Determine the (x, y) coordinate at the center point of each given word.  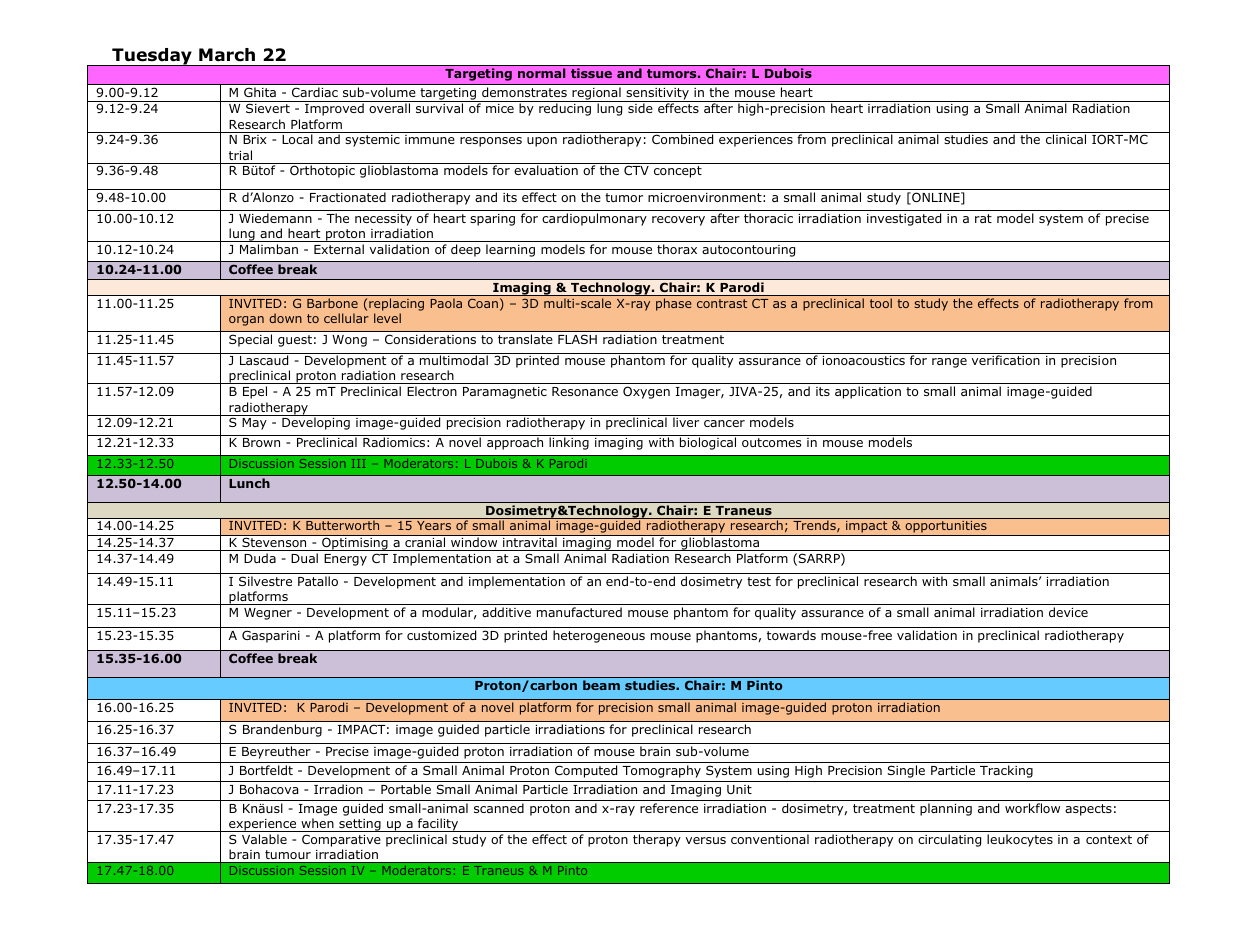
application (868, 392)
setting (360, 825)
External (339, 249)
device (1068, 612)
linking (569, 443)
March (227, 55)
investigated (904, 219)
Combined (682, 139)
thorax (677, 249)
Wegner (268, 614)
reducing (565, 109)
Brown (261, 442)
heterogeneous (599, 636)
